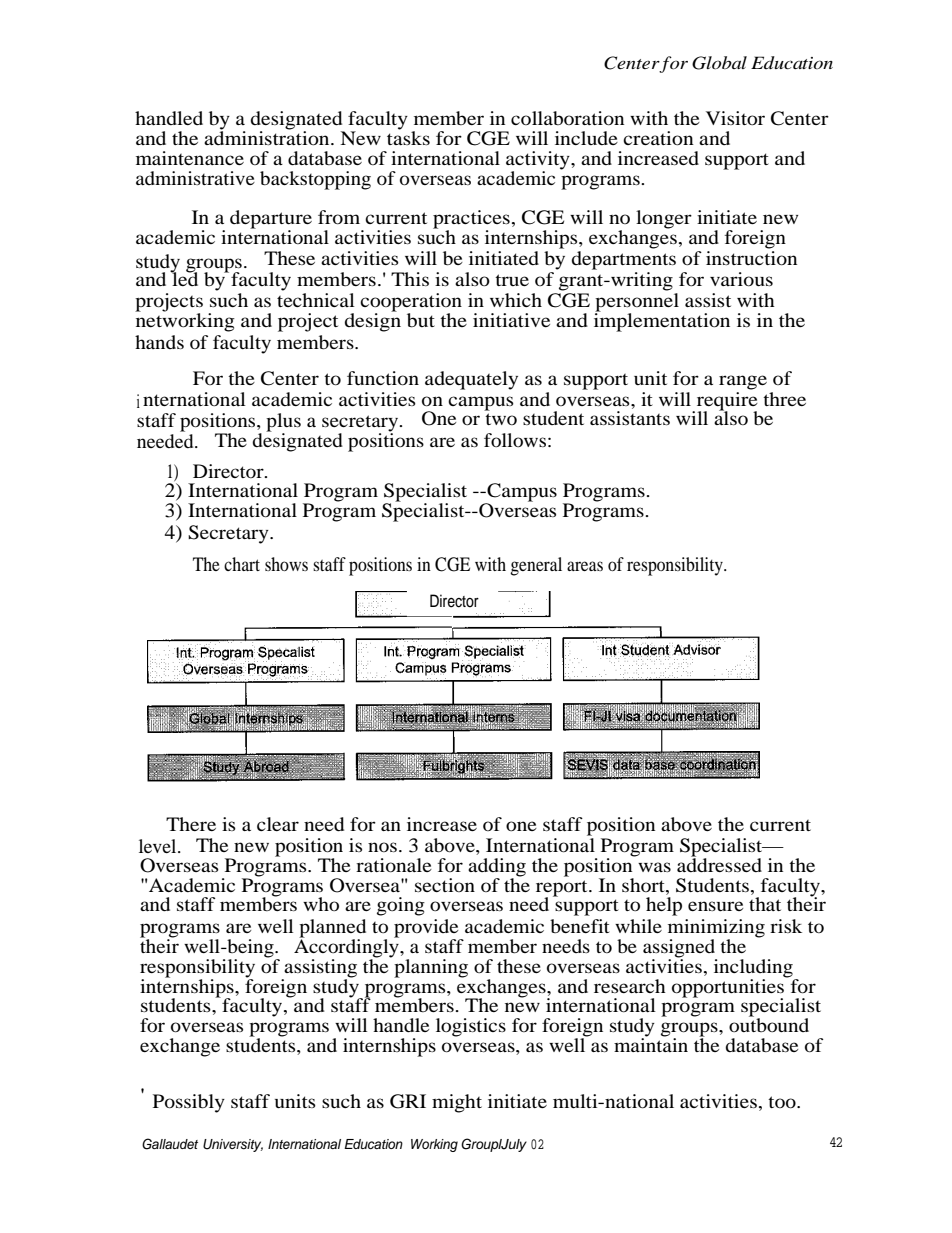  Describe the element at coordinates (735, 118) in the screenshot. I see `Visitor` at that location.
